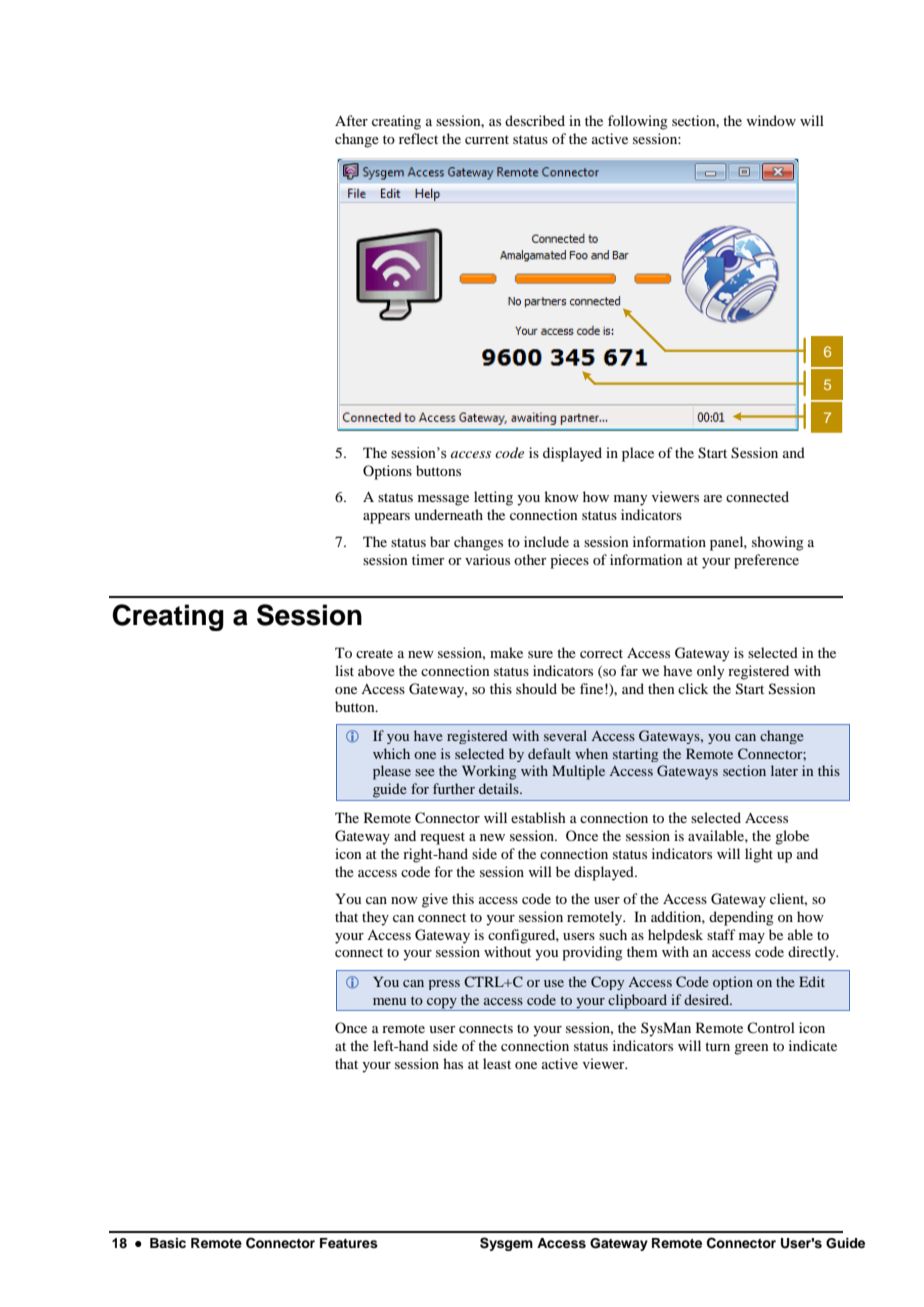  What do you see at coordinates (386, 518) in the screenshot?
I see `appears` at bounding box center [386, 518].
